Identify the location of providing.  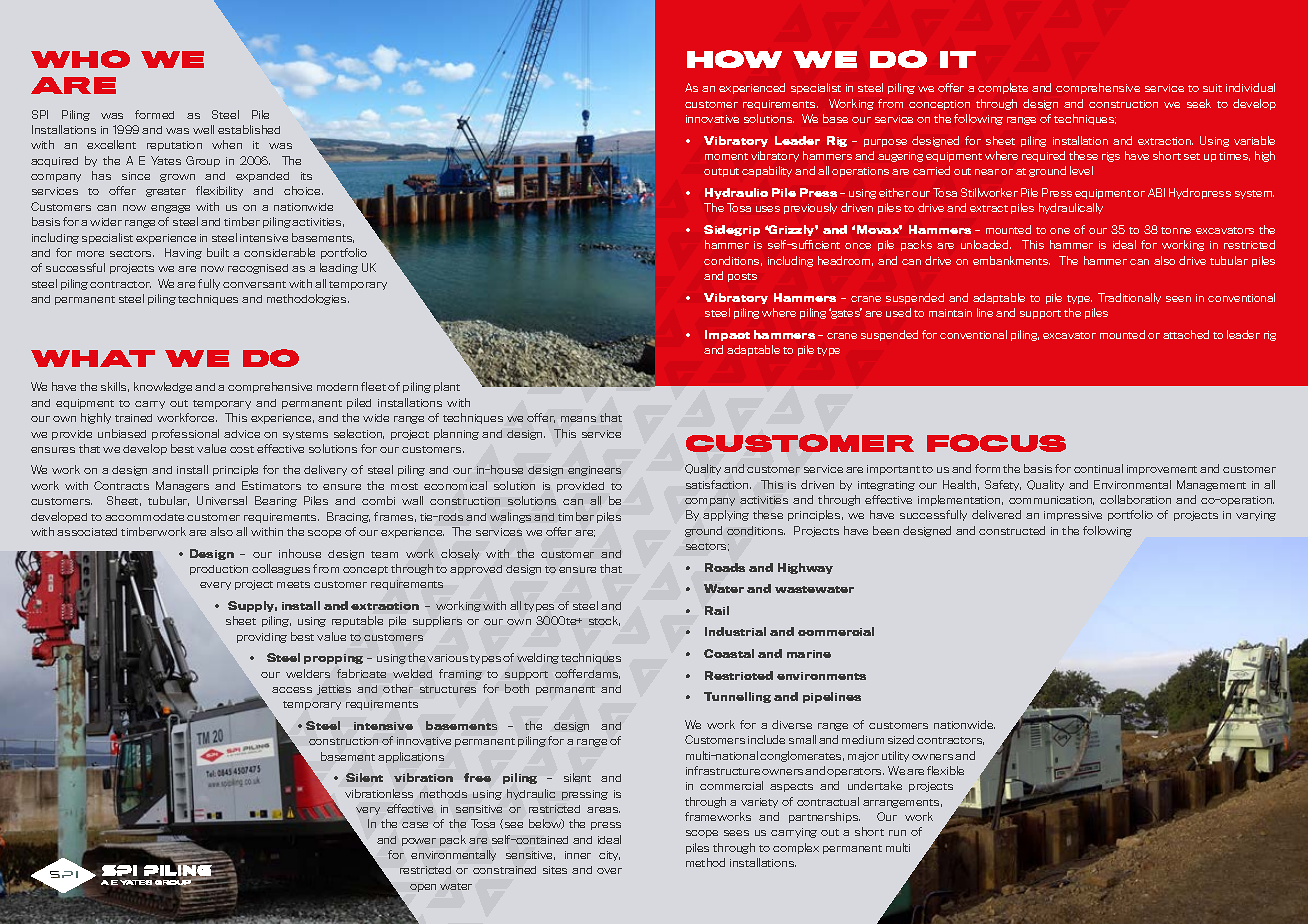
(262, 638).
